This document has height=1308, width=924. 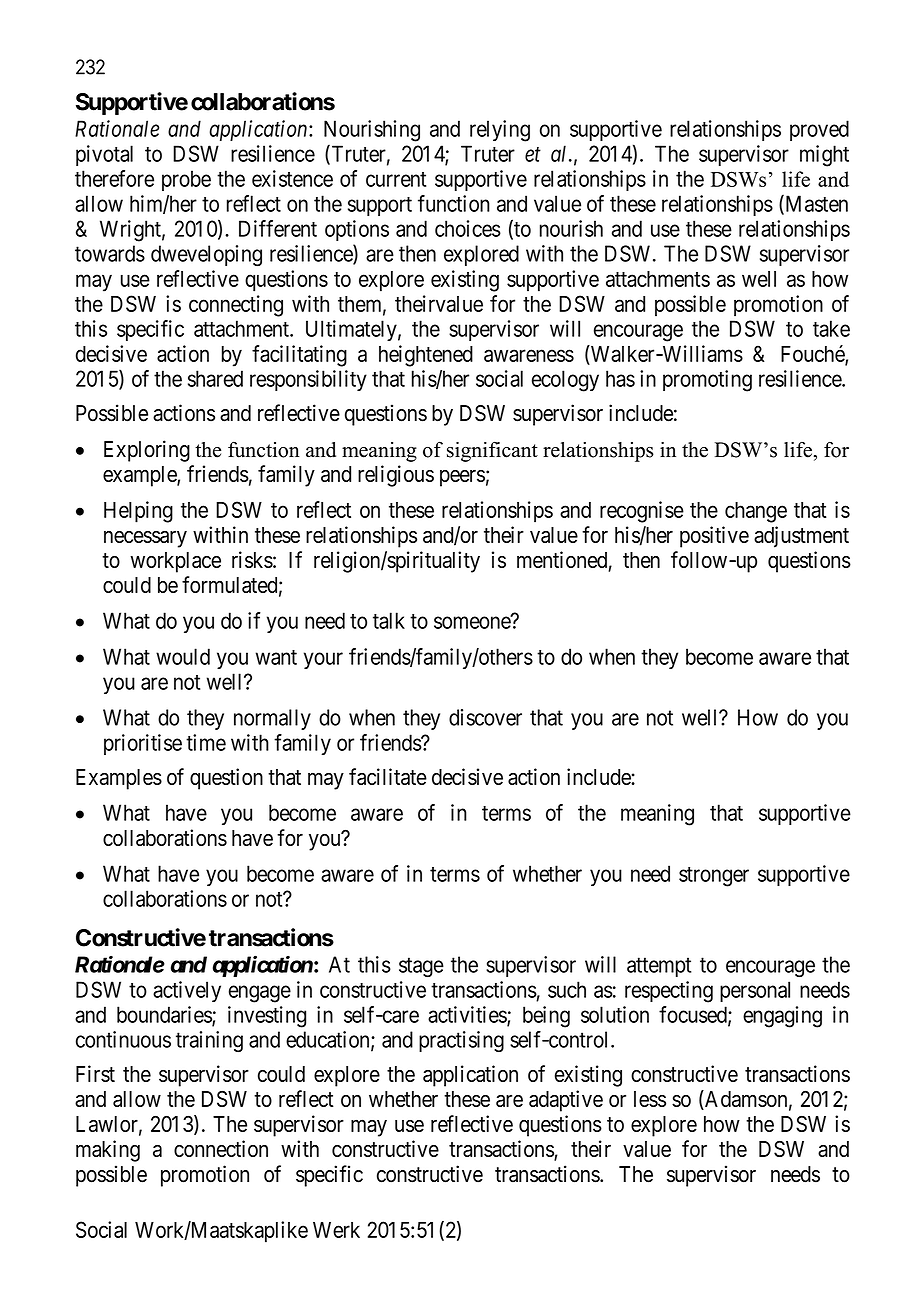 What do you see at coordinates (500, 131) in the document?
I see `relying` at bounding box center [500, 131].
